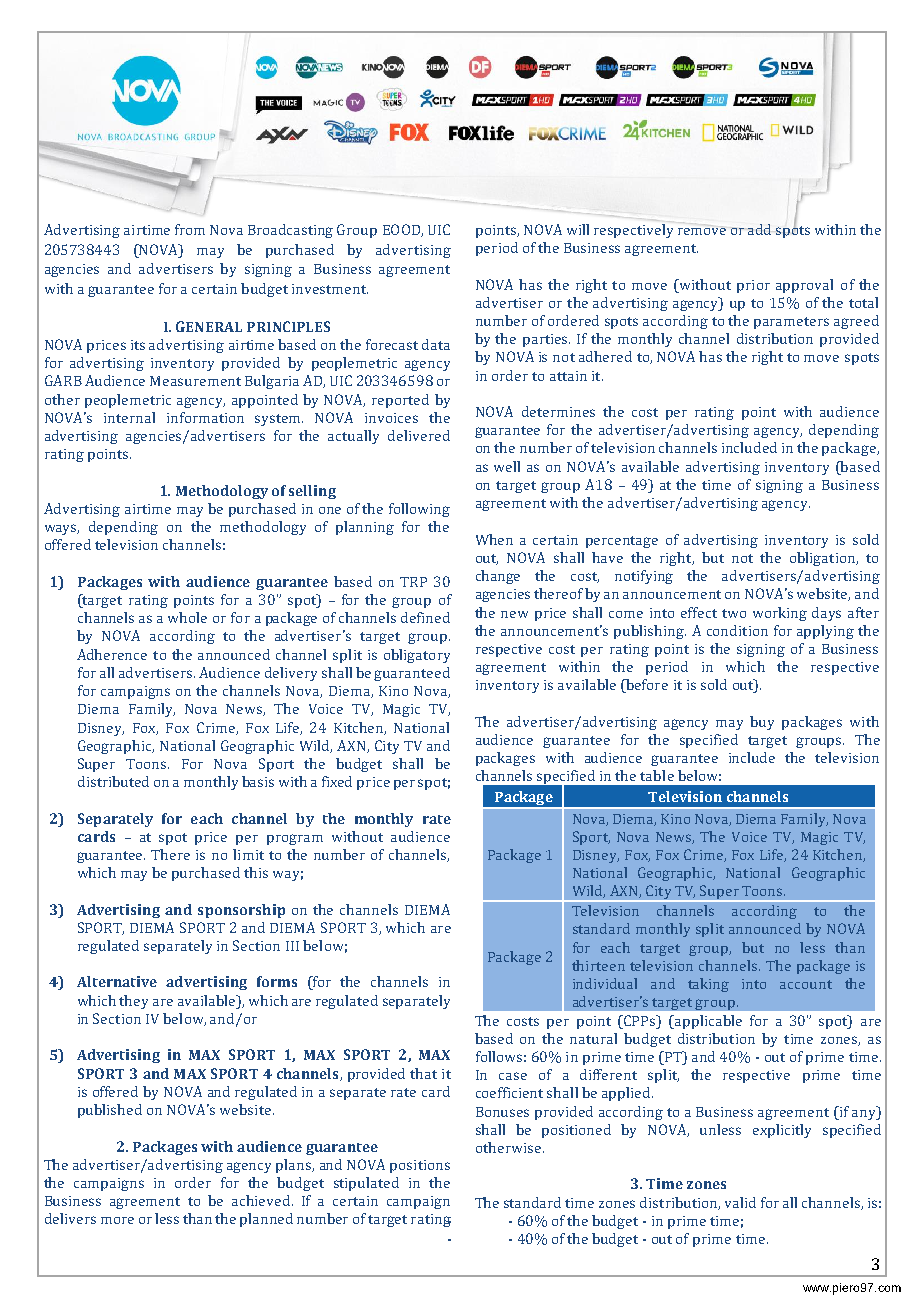  I want to click on positions, so click(420, 1166).
